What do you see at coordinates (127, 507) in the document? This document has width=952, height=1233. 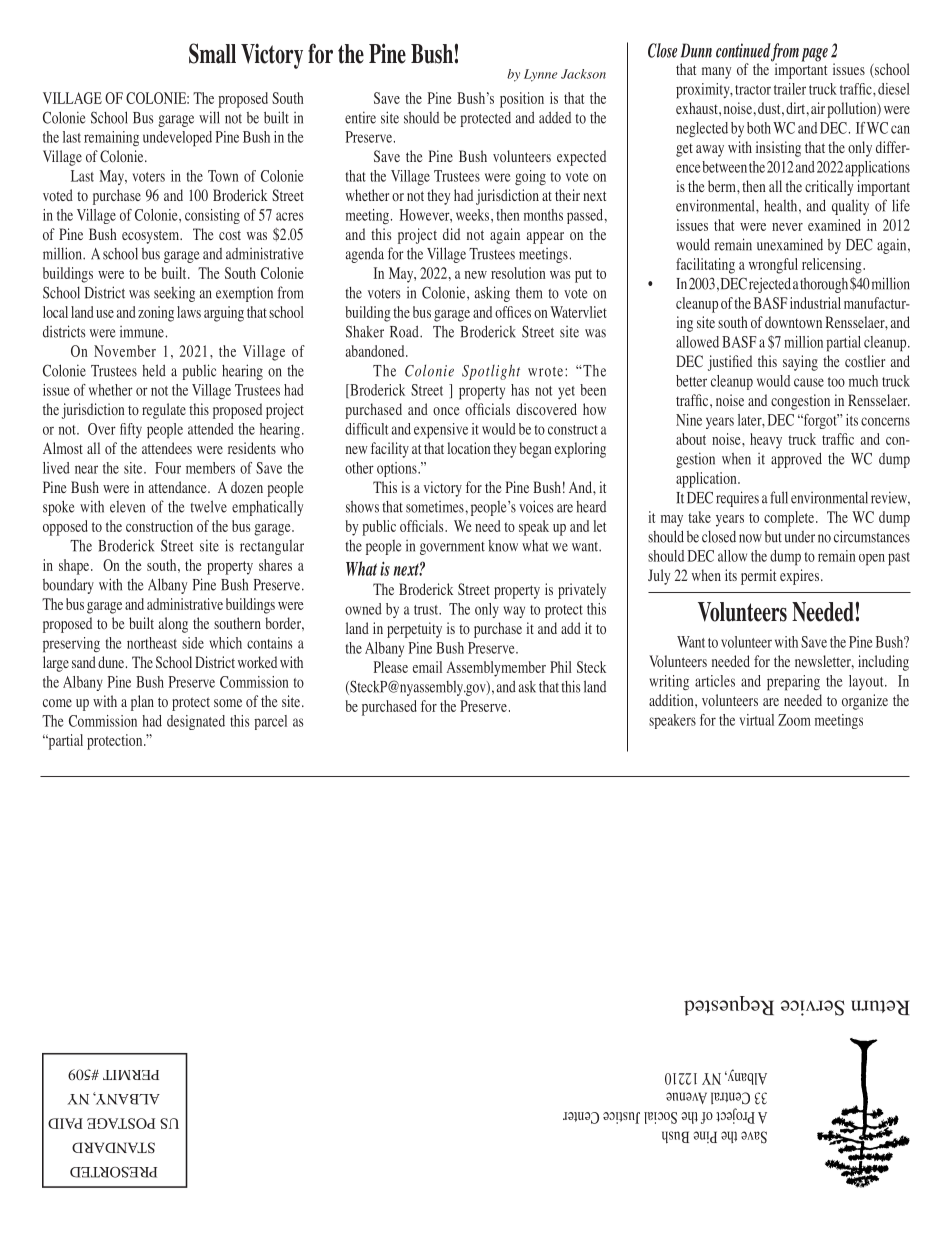 I see `eleven` at bounding box center [127, 507].
